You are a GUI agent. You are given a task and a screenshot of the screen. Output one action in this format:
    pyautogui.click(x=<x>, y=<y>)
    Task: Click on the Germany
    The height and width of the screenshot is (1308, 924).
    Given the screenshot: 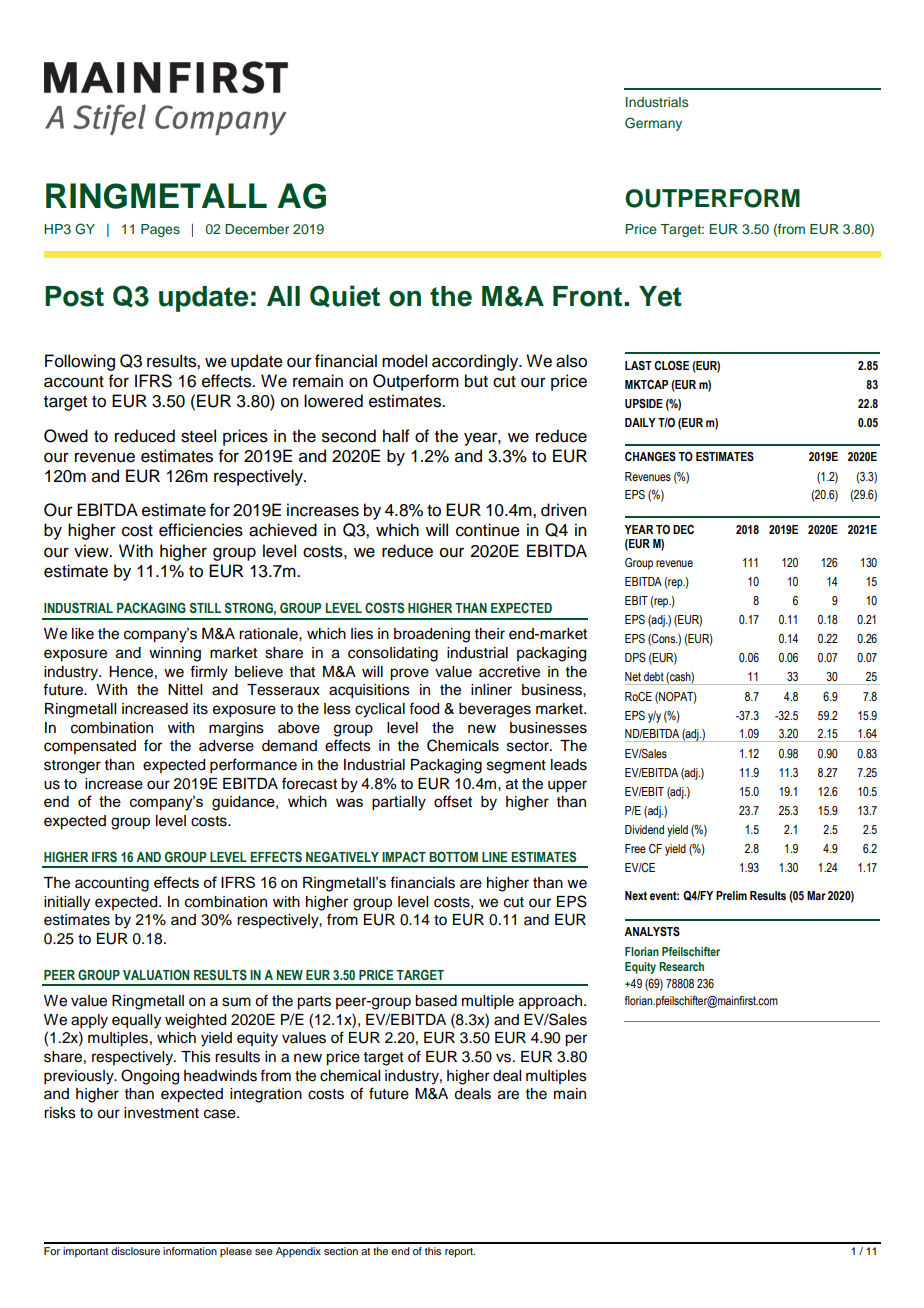 What is the action you would take?
    pyautogui.click(x=653, y=124)
